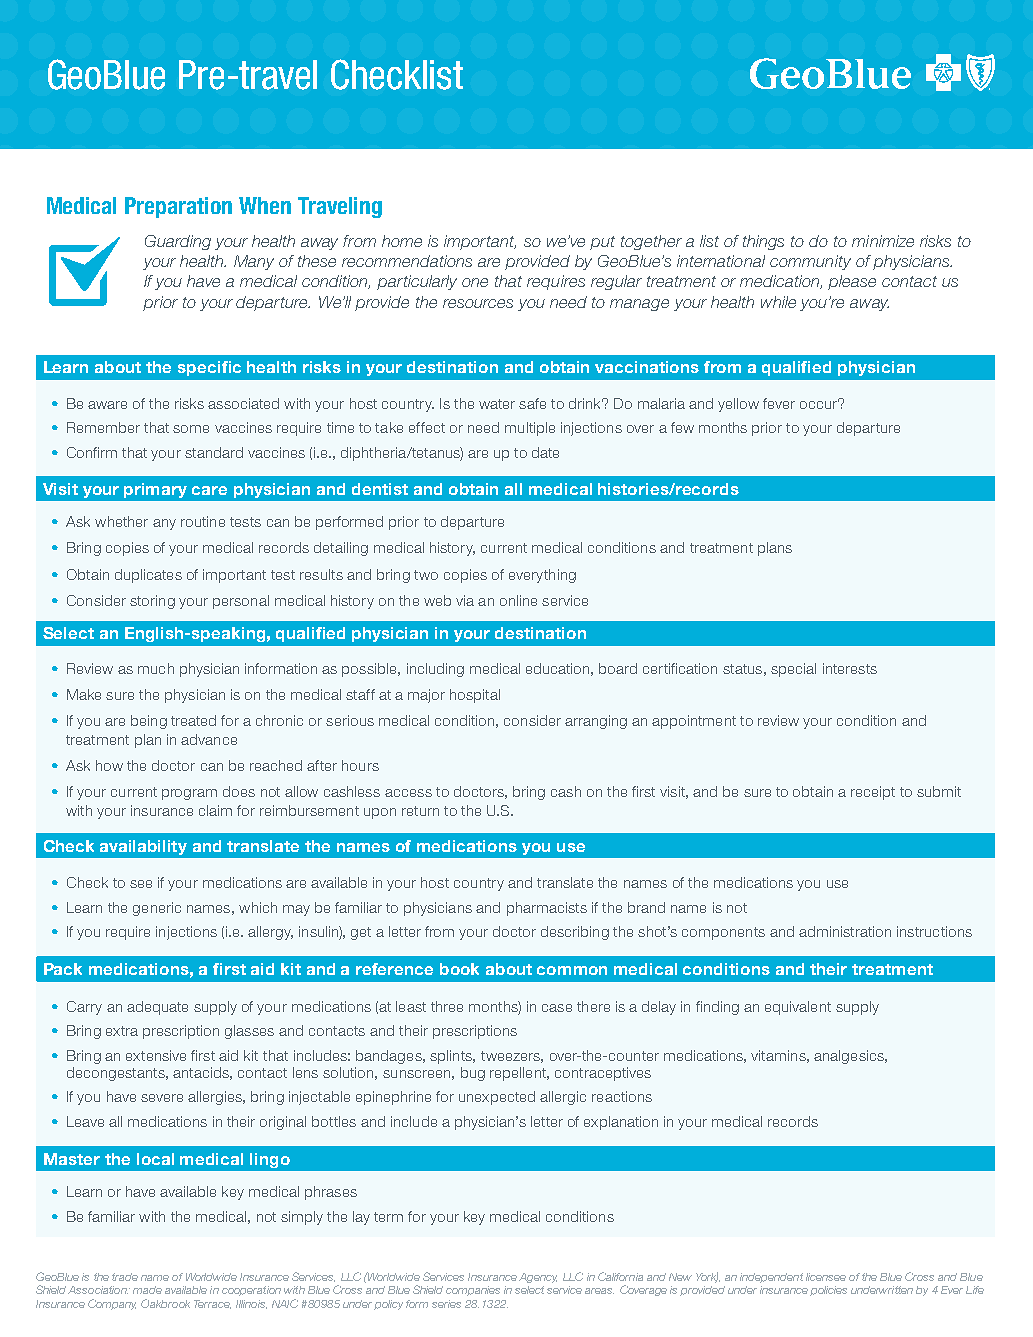 The image size is (1033, 1337). What do you see at coordinates (557, 1008) in the image?
I see `case` at bounding box center [557, 1008].
